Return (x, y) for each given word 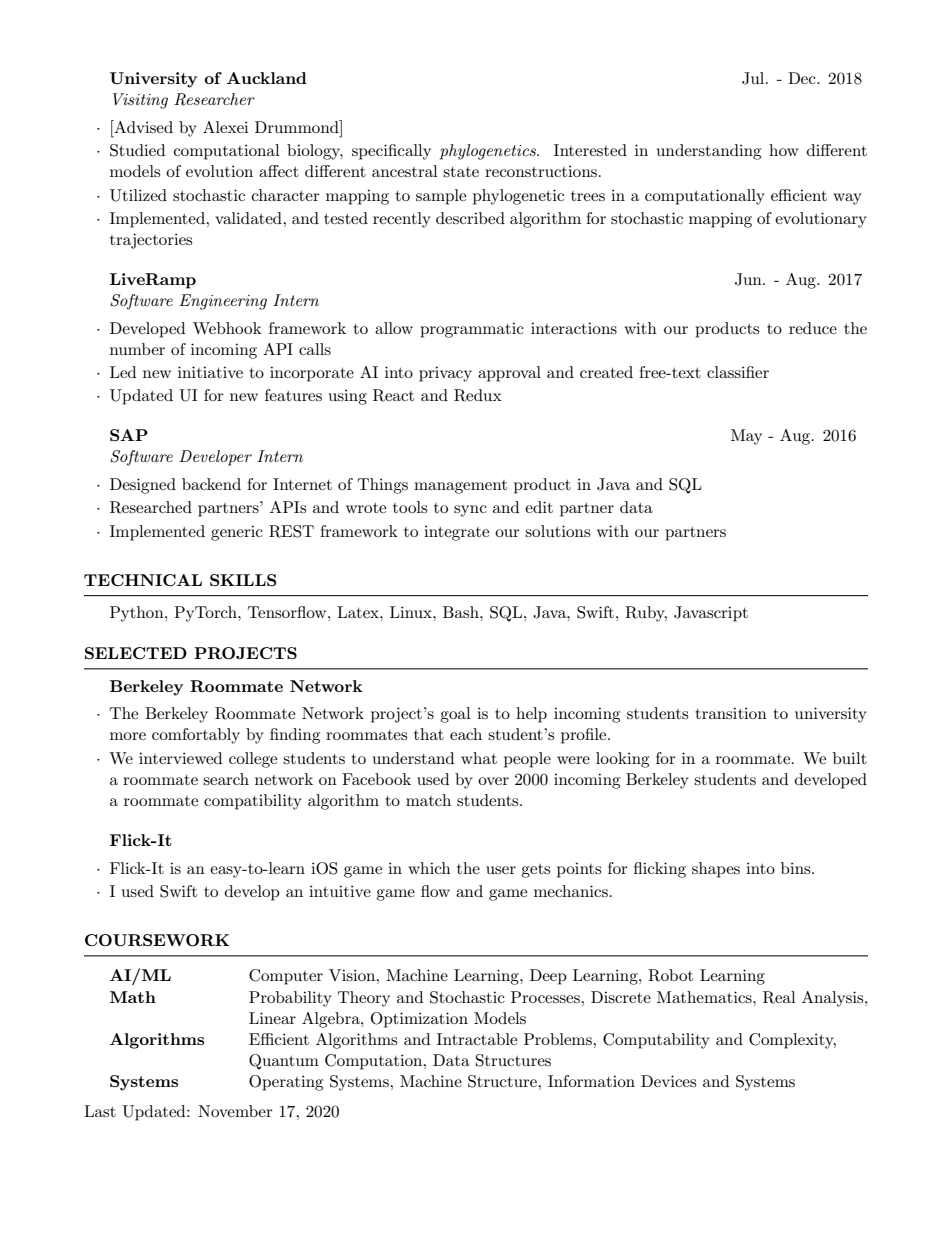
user (501, 870)
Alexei (225, 127)
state (461, 172)
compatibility (253, 802)
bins (797, 868)
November (235, 1111)
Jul (754, 78)
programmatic (472, 330)
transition (731, 713)
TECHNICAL (143, 580)
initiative (210, 372)
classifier (738, 372)
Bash (462, 612)
